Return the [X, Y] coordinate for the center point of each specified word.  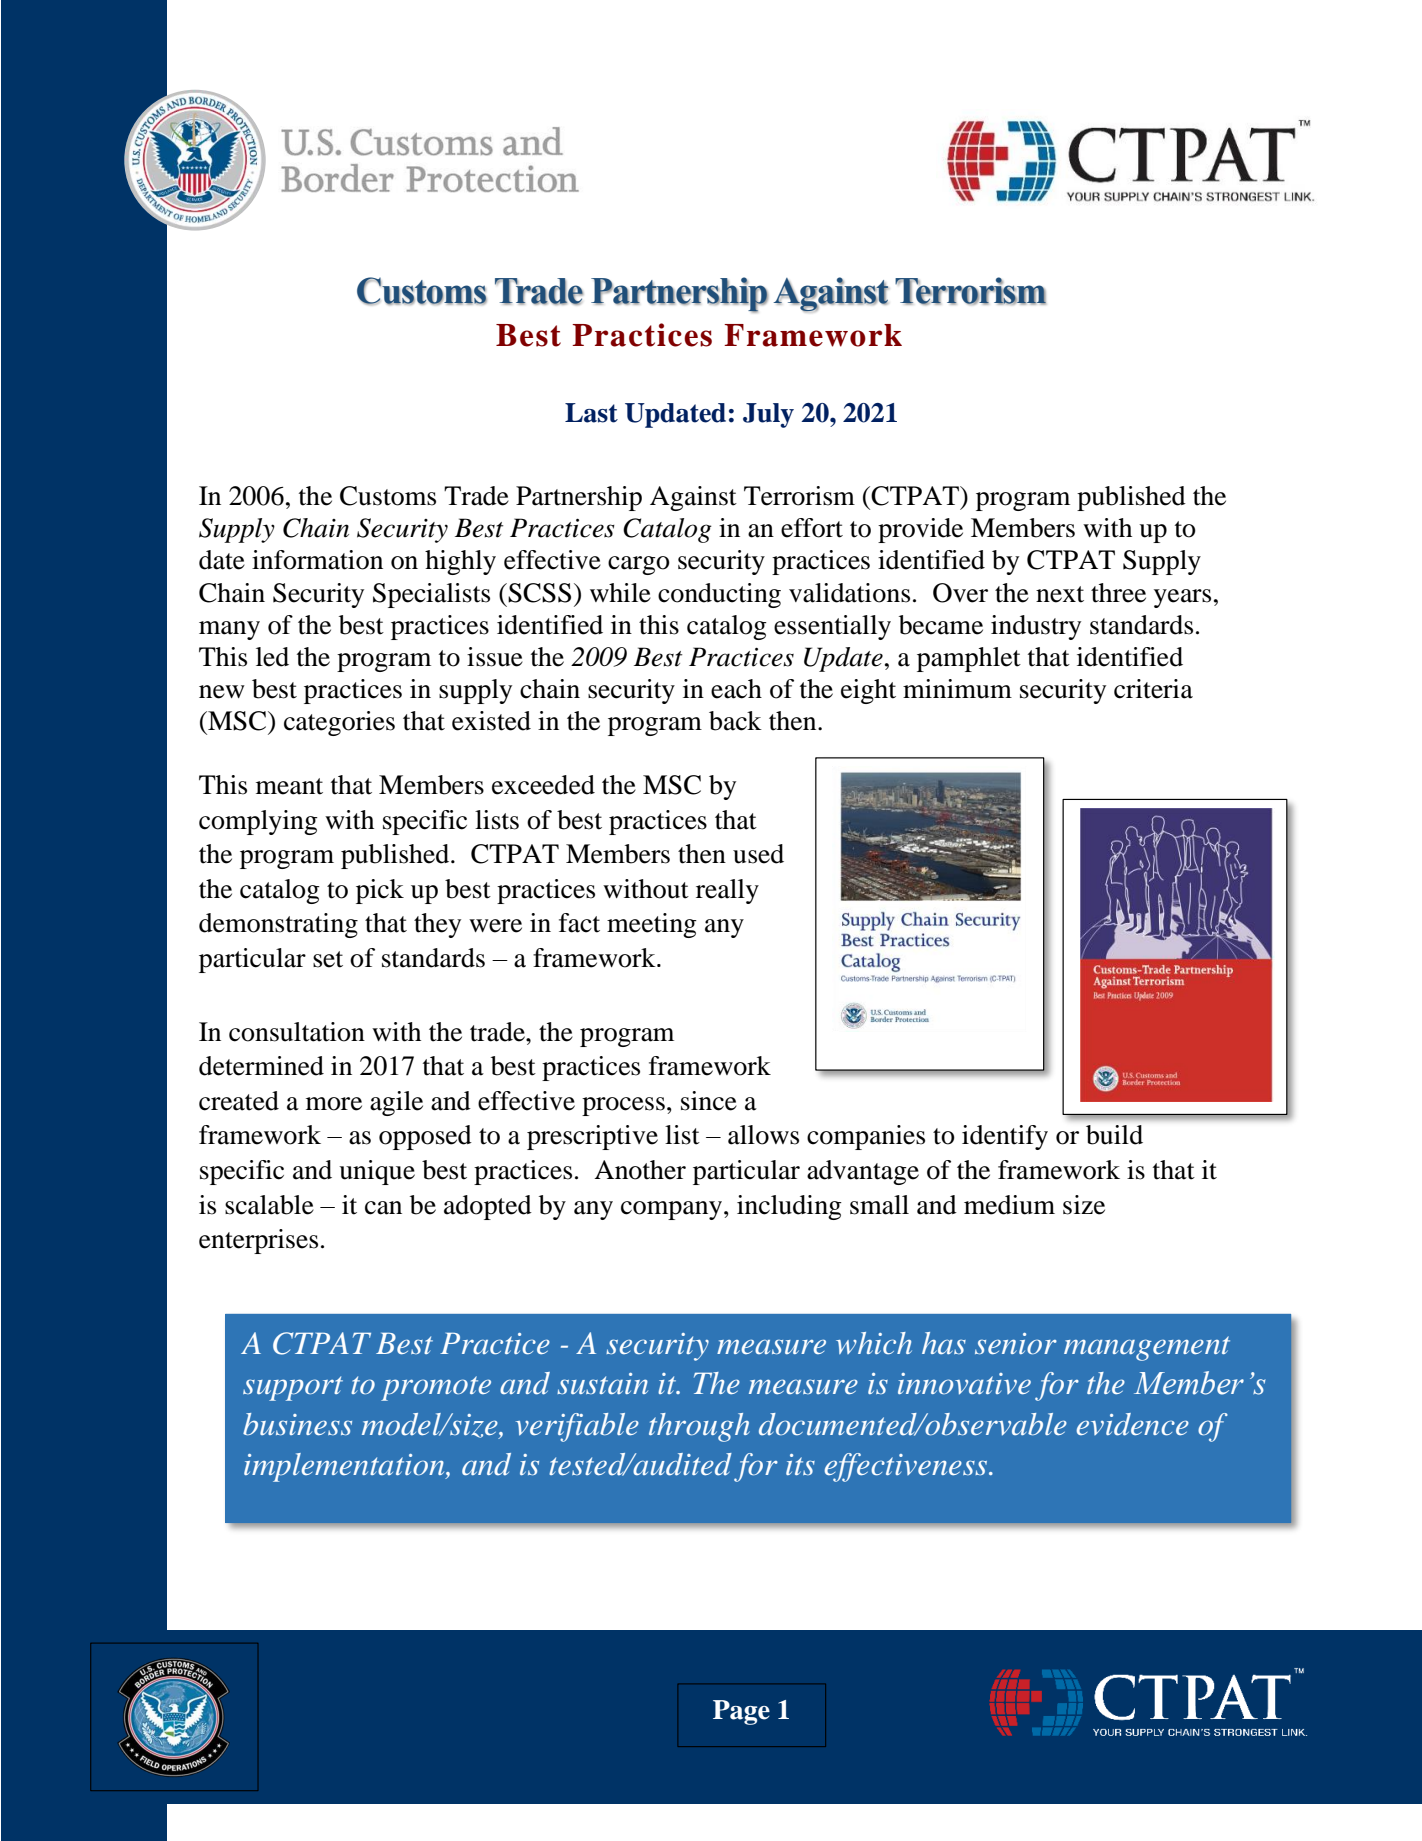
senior [1016, 1344]
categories [339, 723]
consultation [297, 1032]
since [709, 1101]
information [317, 560]
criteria [1153, 689]
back [735, 721]
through [699, 1427]
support [293, 1388]
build [1114, 1135]
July [768, 415]
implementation [345, 1467]
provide [920, 530]
